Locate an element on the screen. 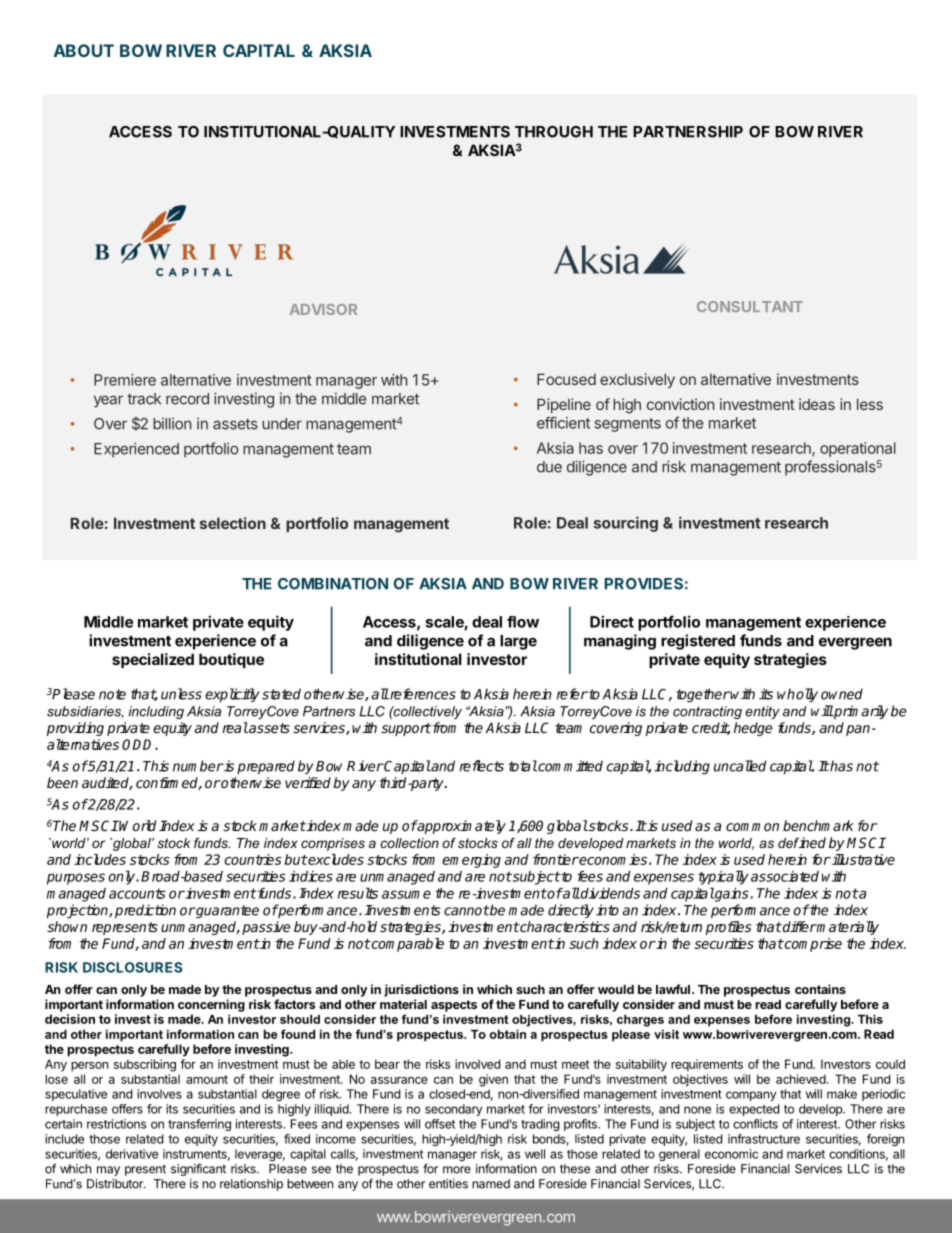 The width and height of the screenshot is (952, 1233). infrastructure is located at coordinates (764, 1139).
